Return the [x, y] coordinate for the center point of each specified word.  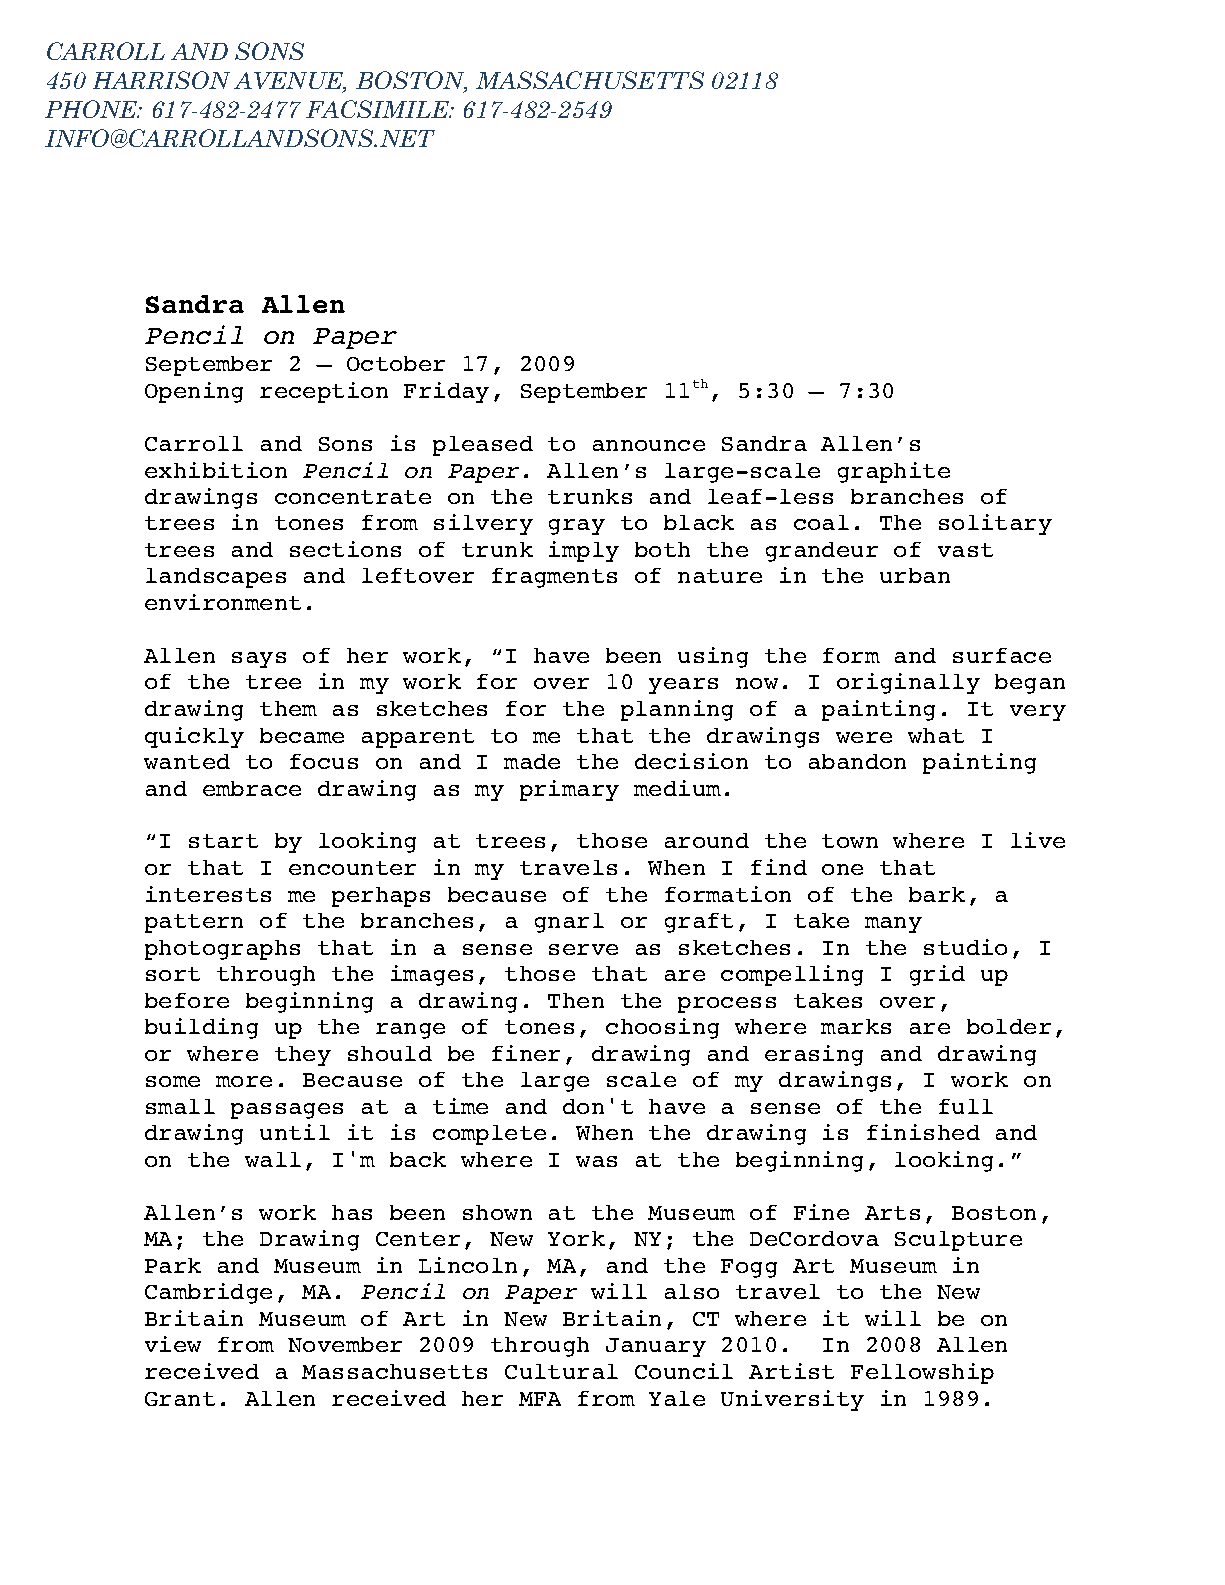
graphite [894, 472]
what [936, 735]
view [173, 1344]
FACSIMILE [379, 109]
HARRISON [161, 80]
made [532, 761]
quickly [194, 737]
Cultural [561, 1371]
